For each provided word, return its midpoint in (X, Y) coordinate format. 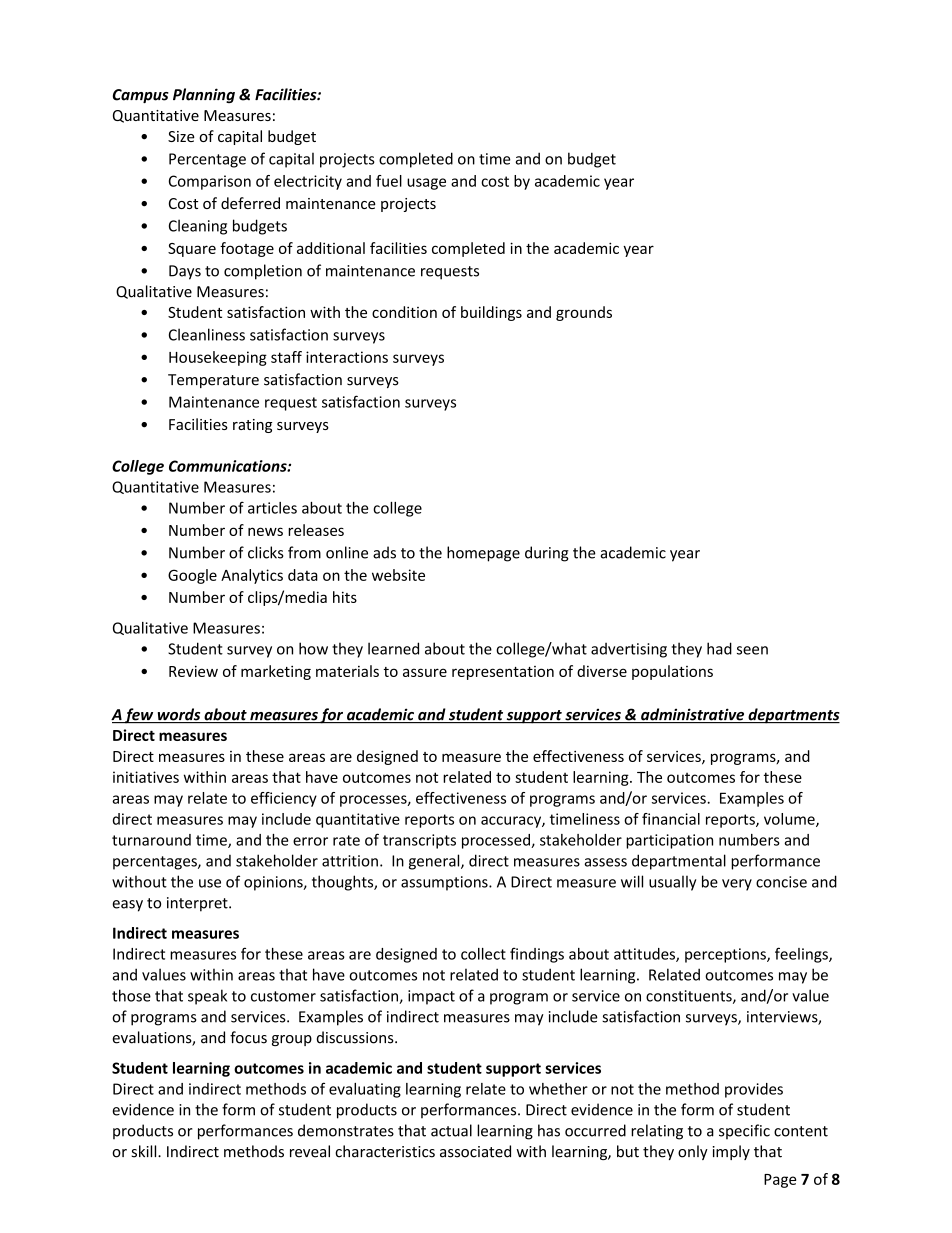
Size (181, 136)
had (719, 648)
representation (503, 673)
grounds (584, 313)
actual (451, 1130)
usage (426, 184)
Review (193, 671)
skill (145, 1151)
